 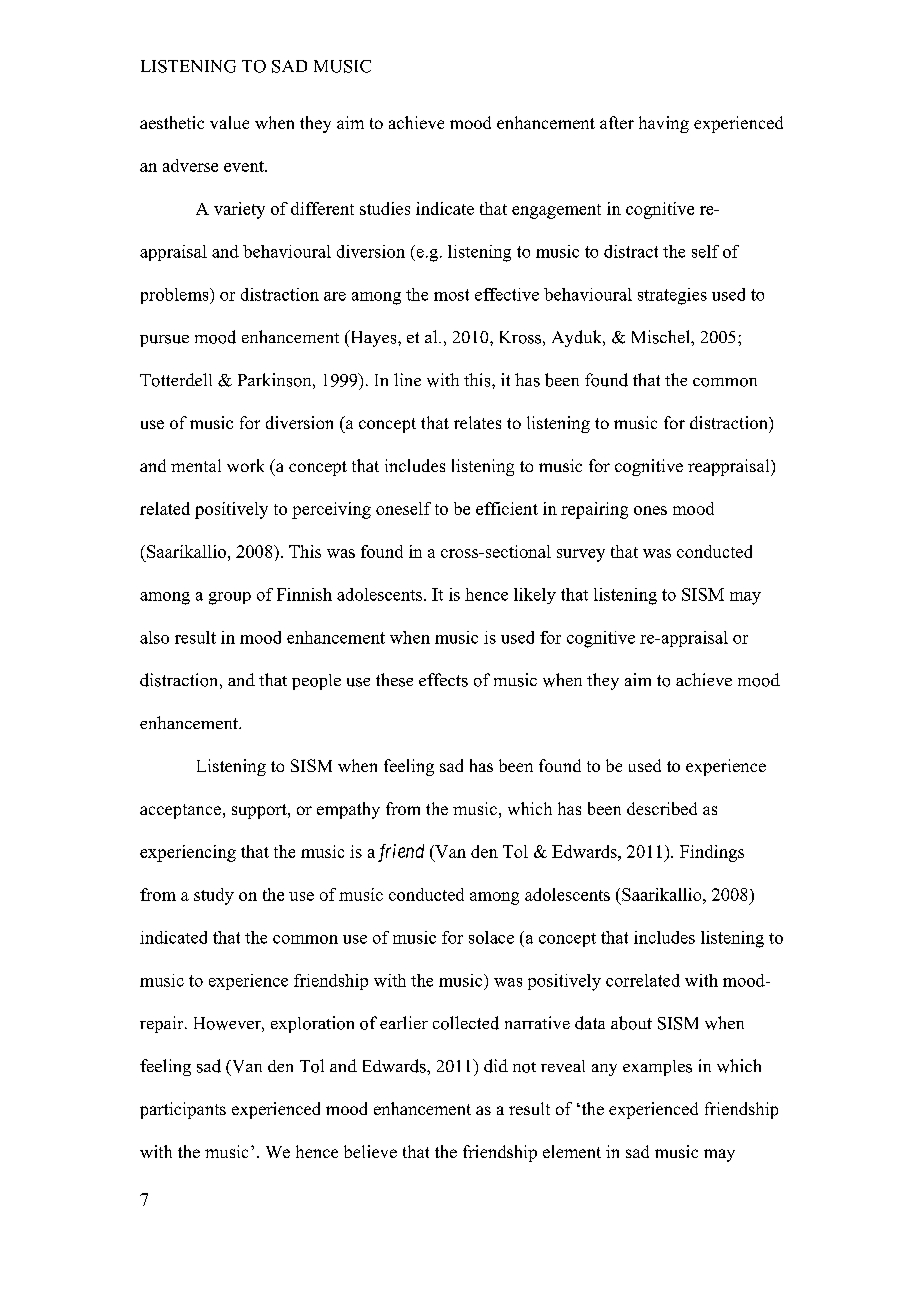 I want to click on Mischel, so click(x=662, y=337).
